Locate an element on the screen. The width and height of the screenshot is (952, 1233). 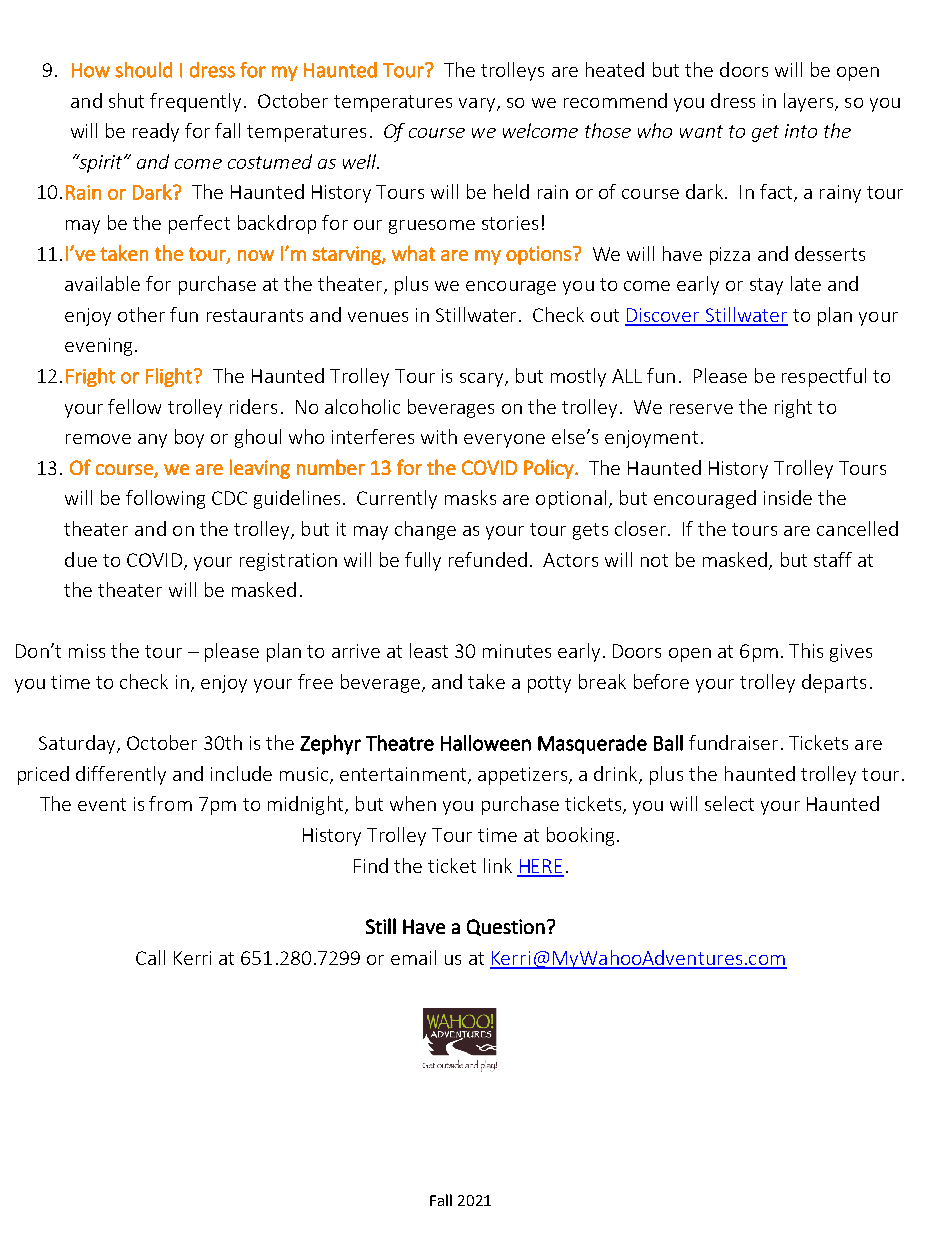
Call is located at coordinates (150, 957).
